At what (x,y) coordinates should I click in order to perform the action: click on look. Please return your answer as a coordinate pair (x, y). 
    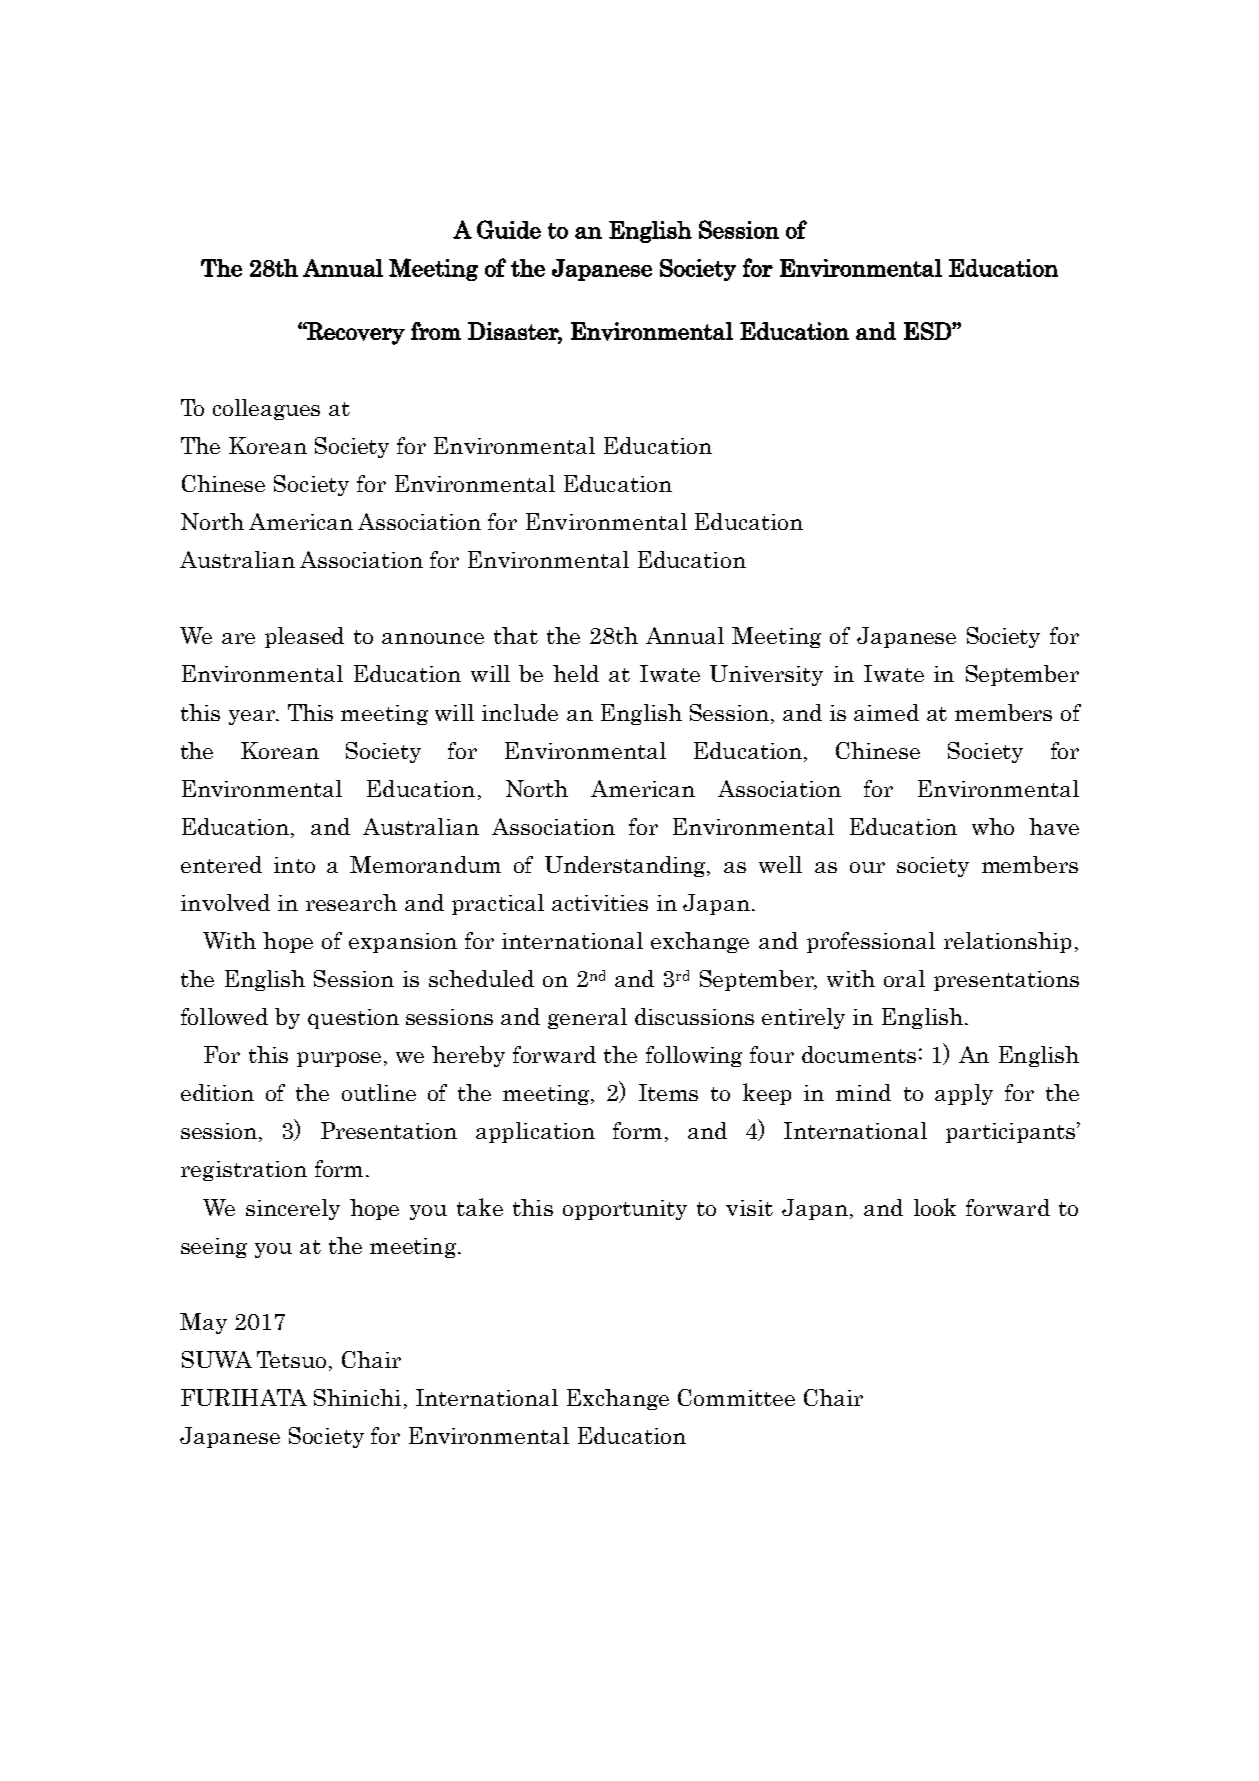
    Looking at the image, I should click on (935, 1207).
